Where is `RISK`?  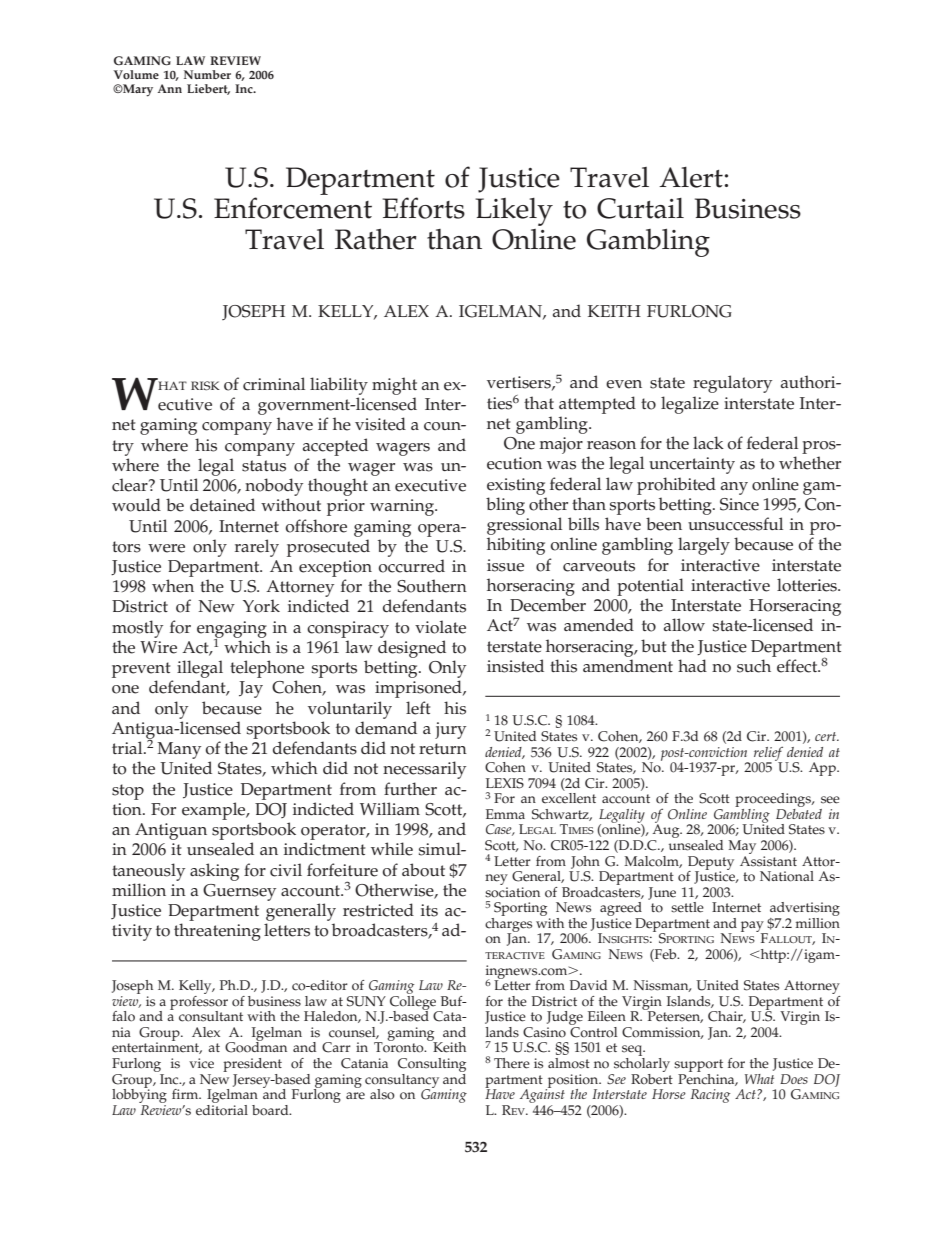 RISK is located at coordinates (205, 385).
